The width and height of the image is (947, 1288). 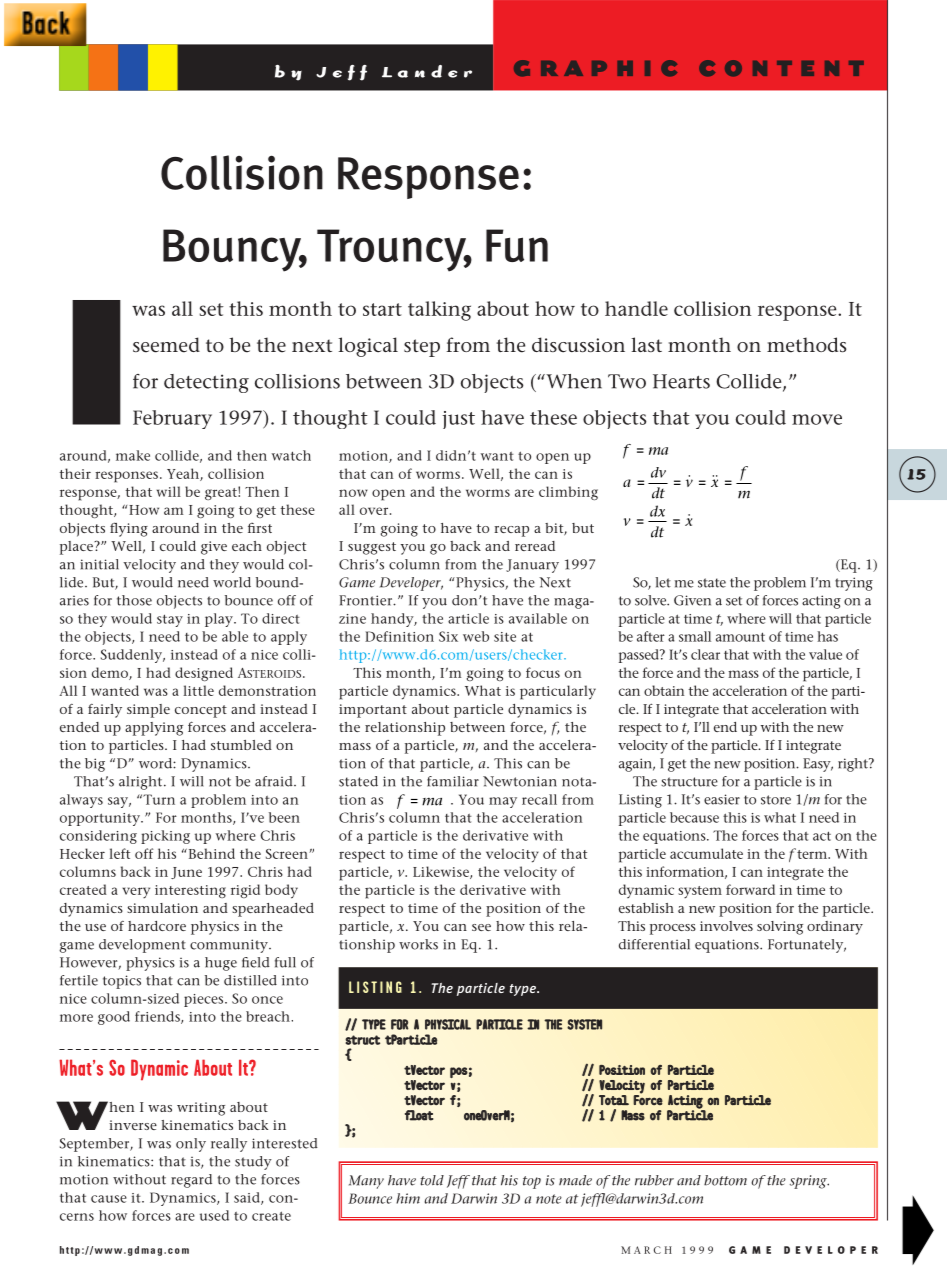 I want to click on trying, so click(x=854, y=584).
